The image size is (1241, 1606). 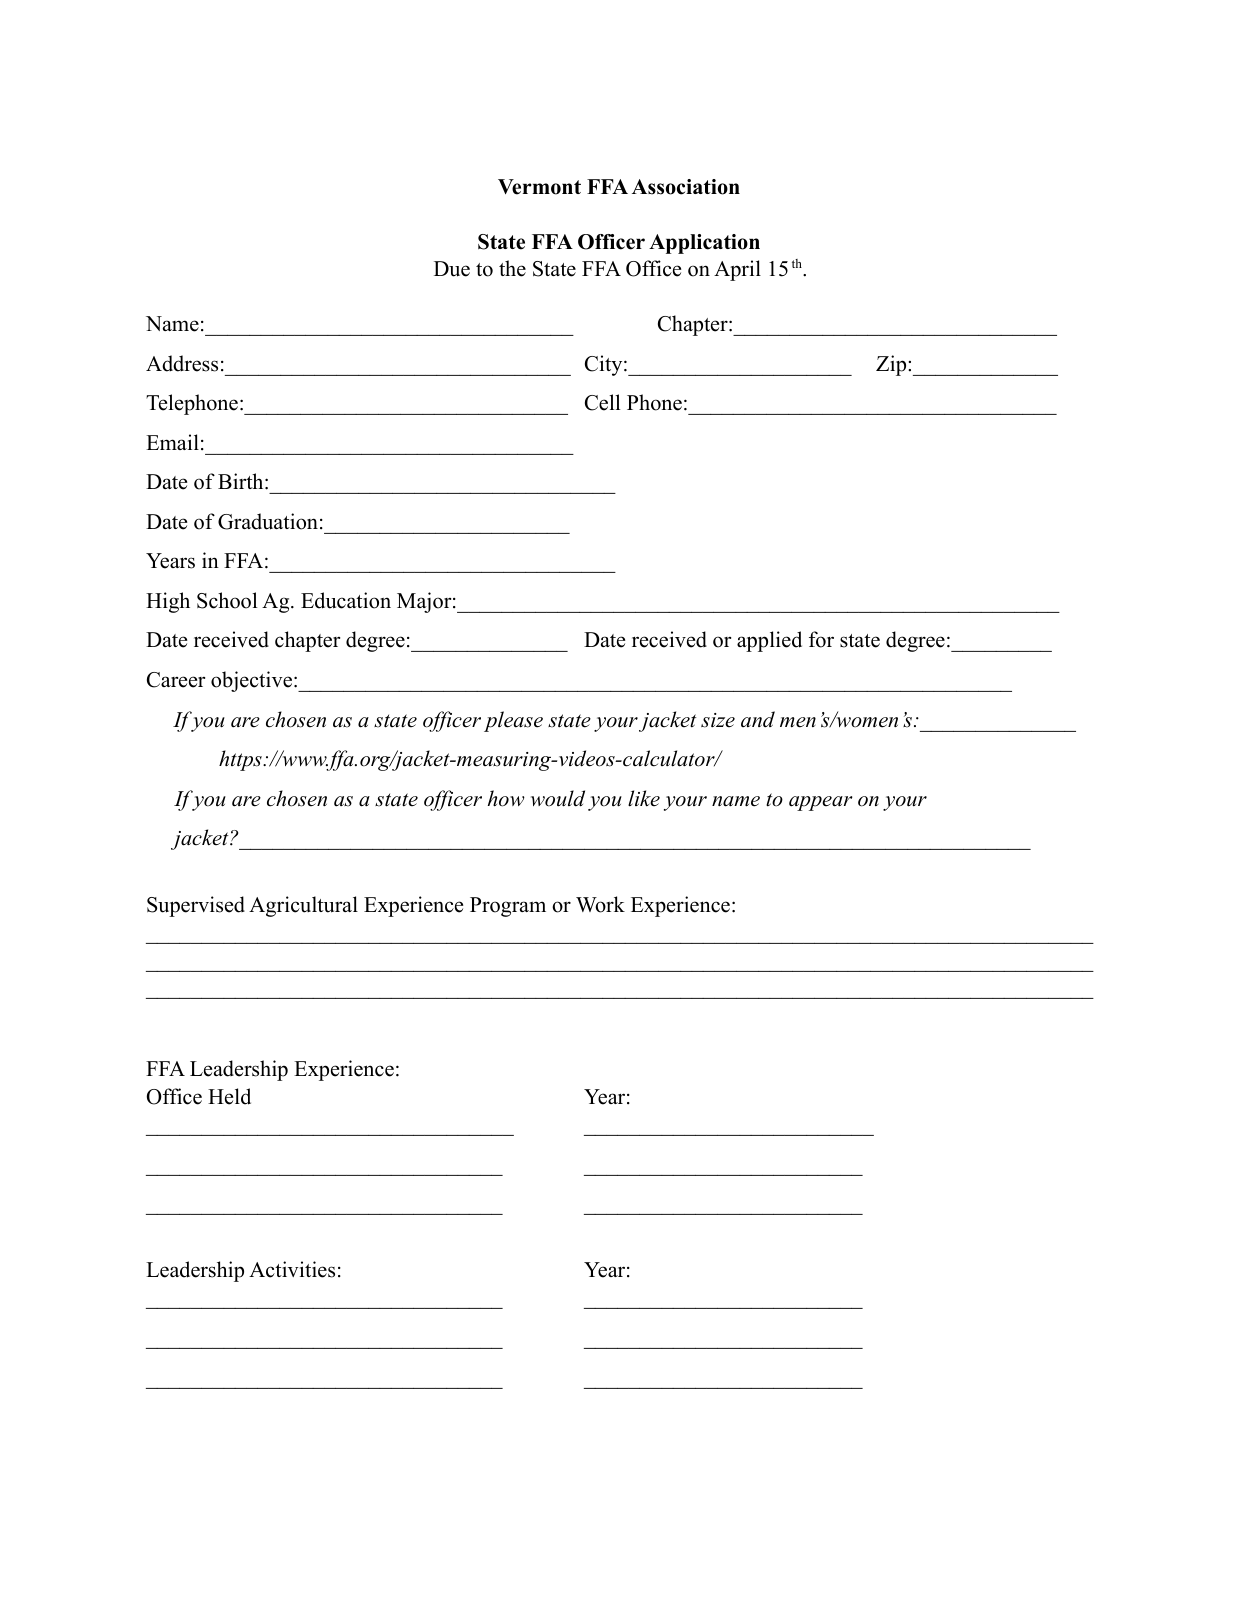 What do you see at coordinates (508, 907) in the screenshot?
I see `Program` at bounding box center [508, 907].
